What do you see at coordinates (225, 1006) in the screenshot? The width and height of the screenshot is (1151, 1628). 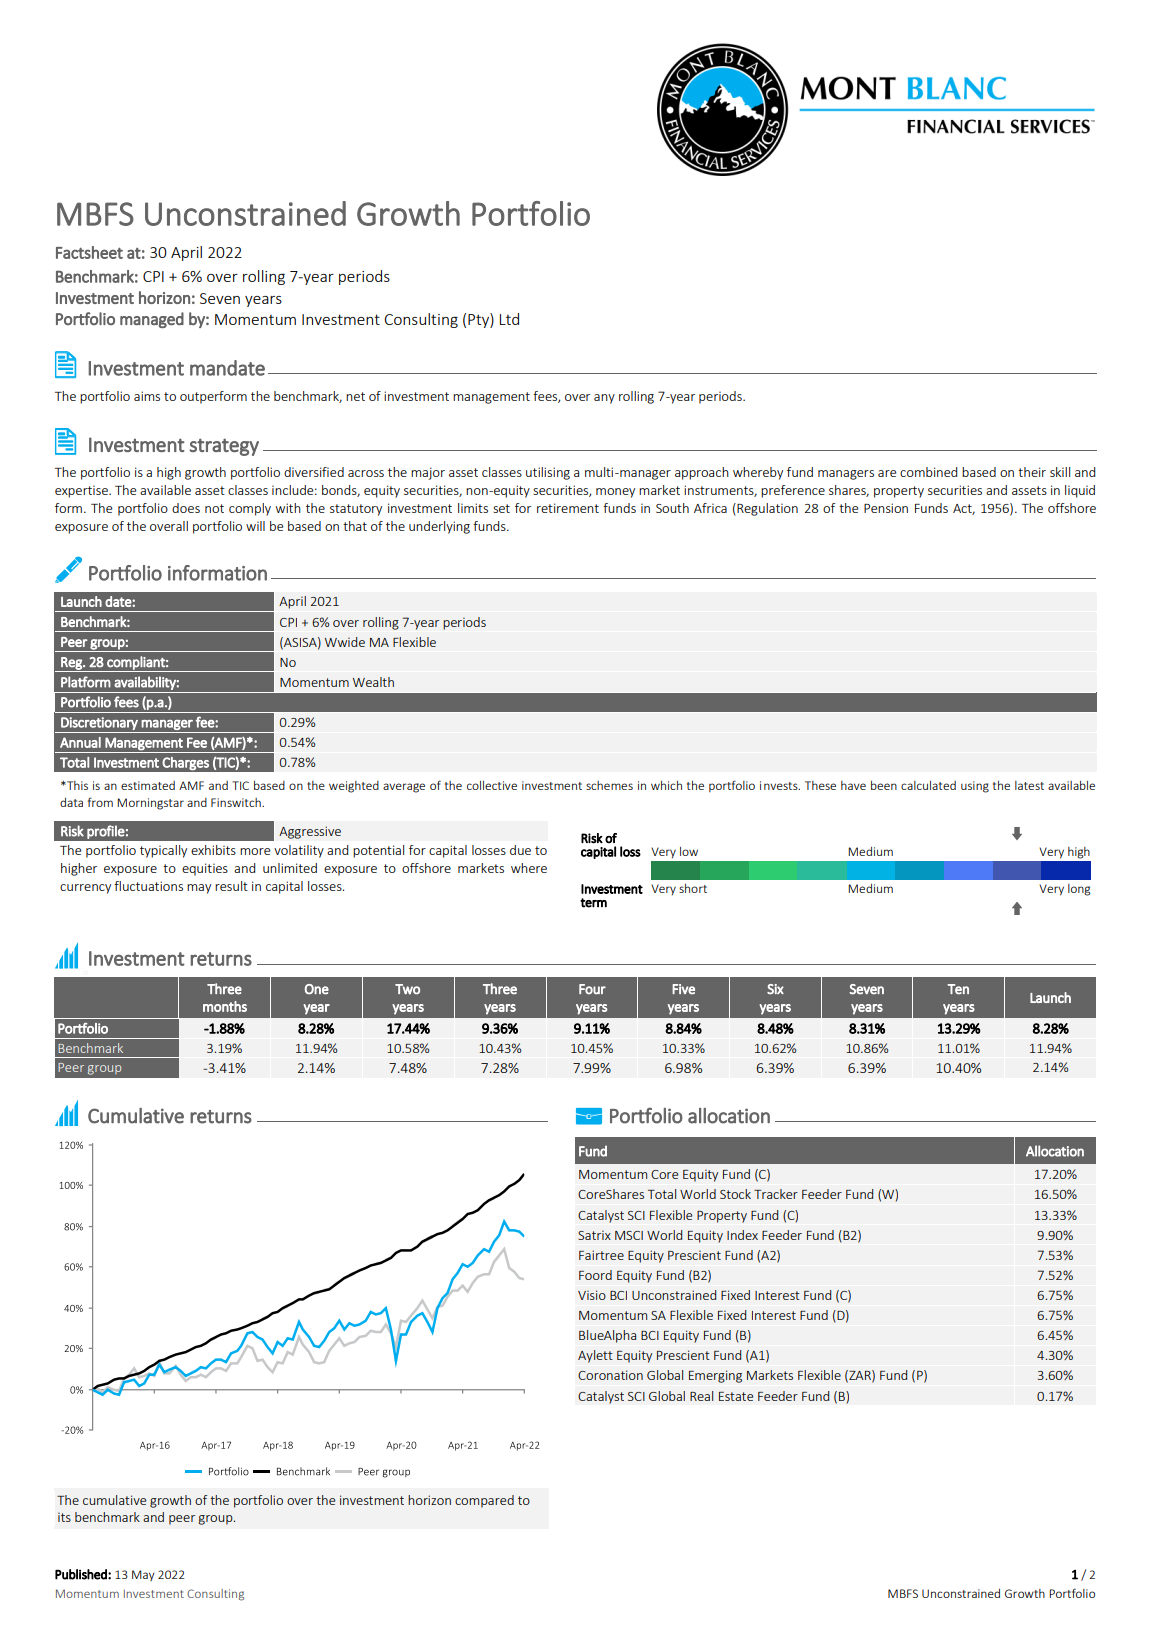 I see `months` at bounding box center [225, 1006].
